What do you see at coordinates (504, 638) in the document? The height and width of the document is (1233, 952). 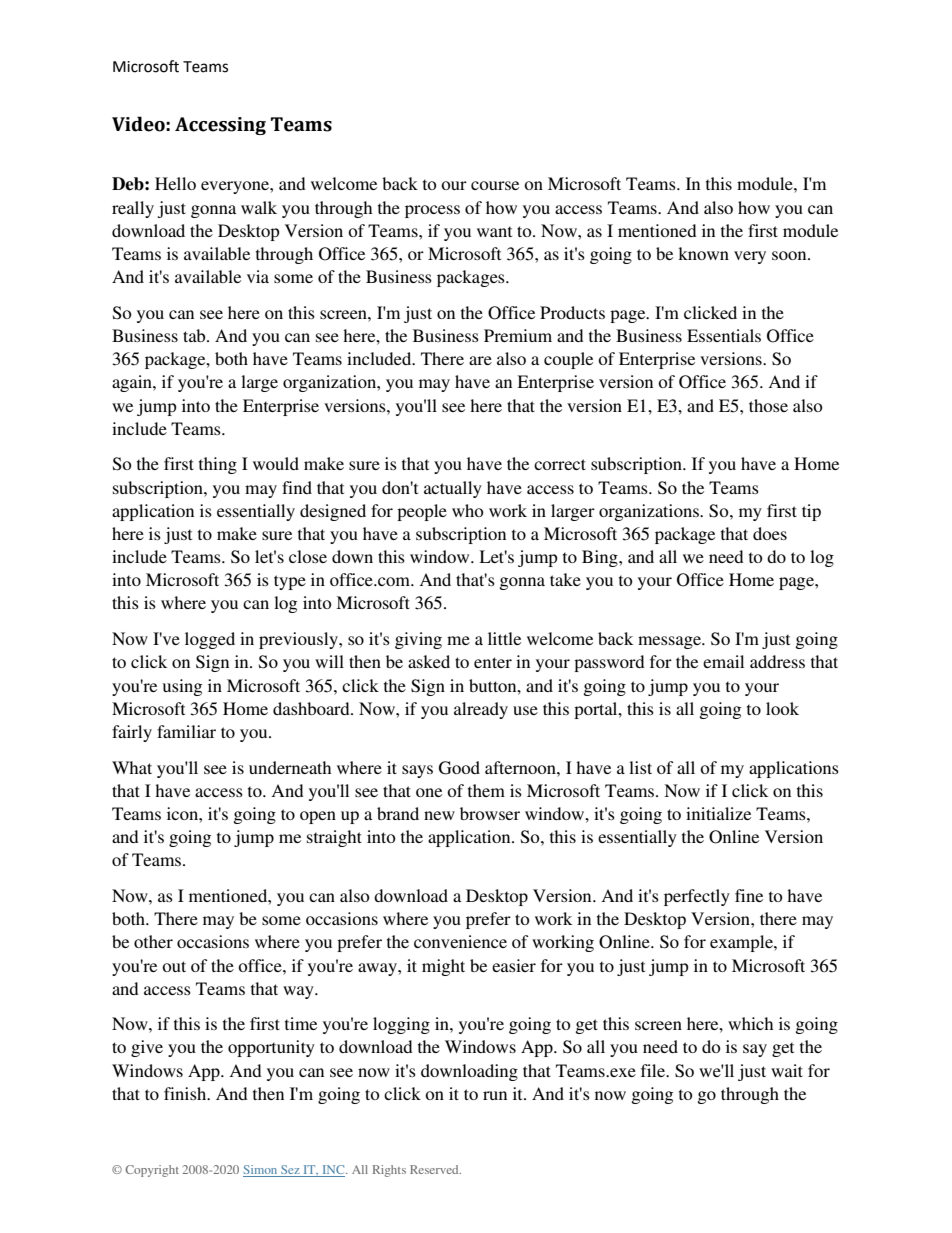 I see `little` at bounding box center [504, 638].
